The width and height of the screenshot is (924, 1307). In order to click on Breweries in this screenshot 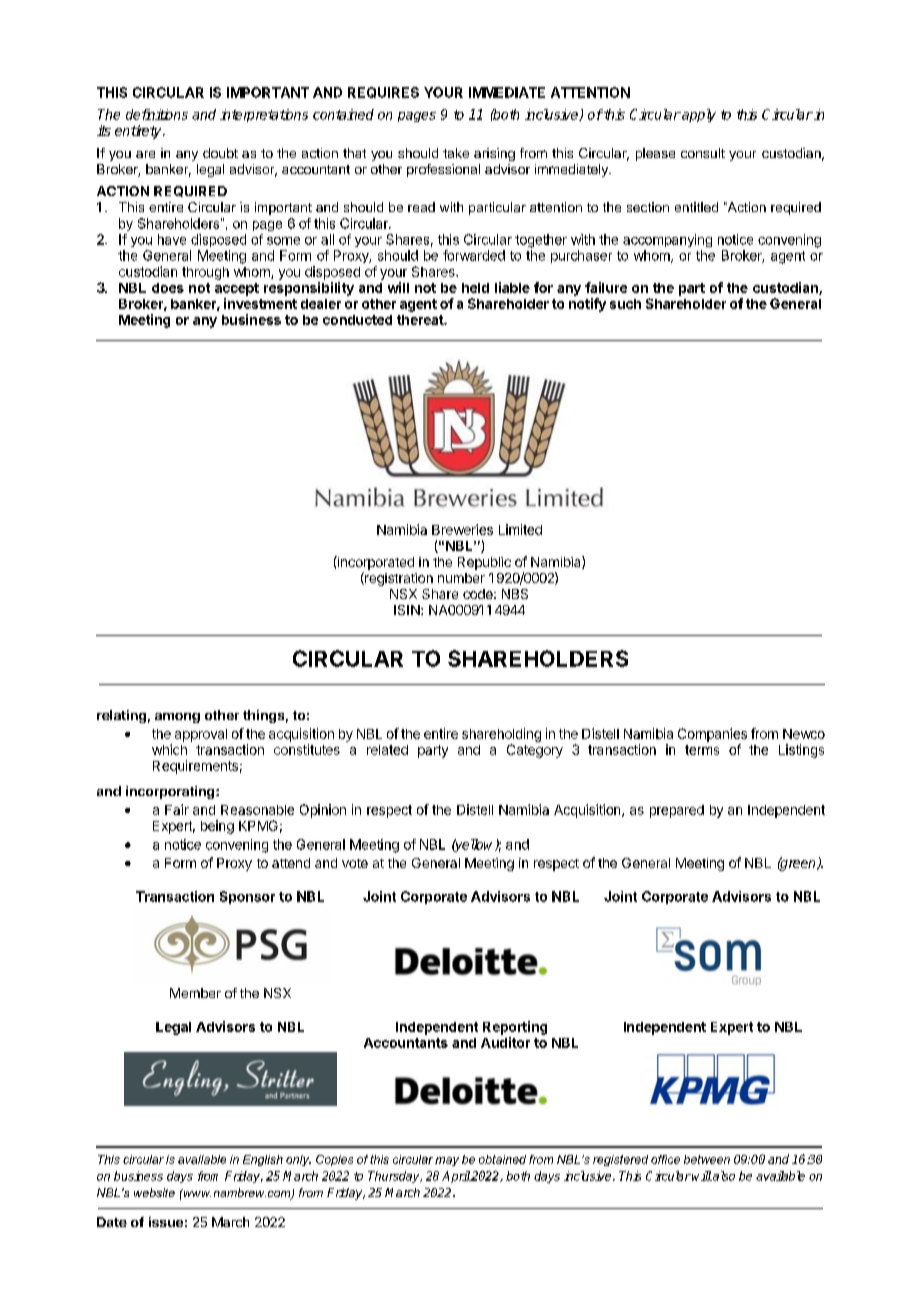, I will do `click(462, 529)`.
